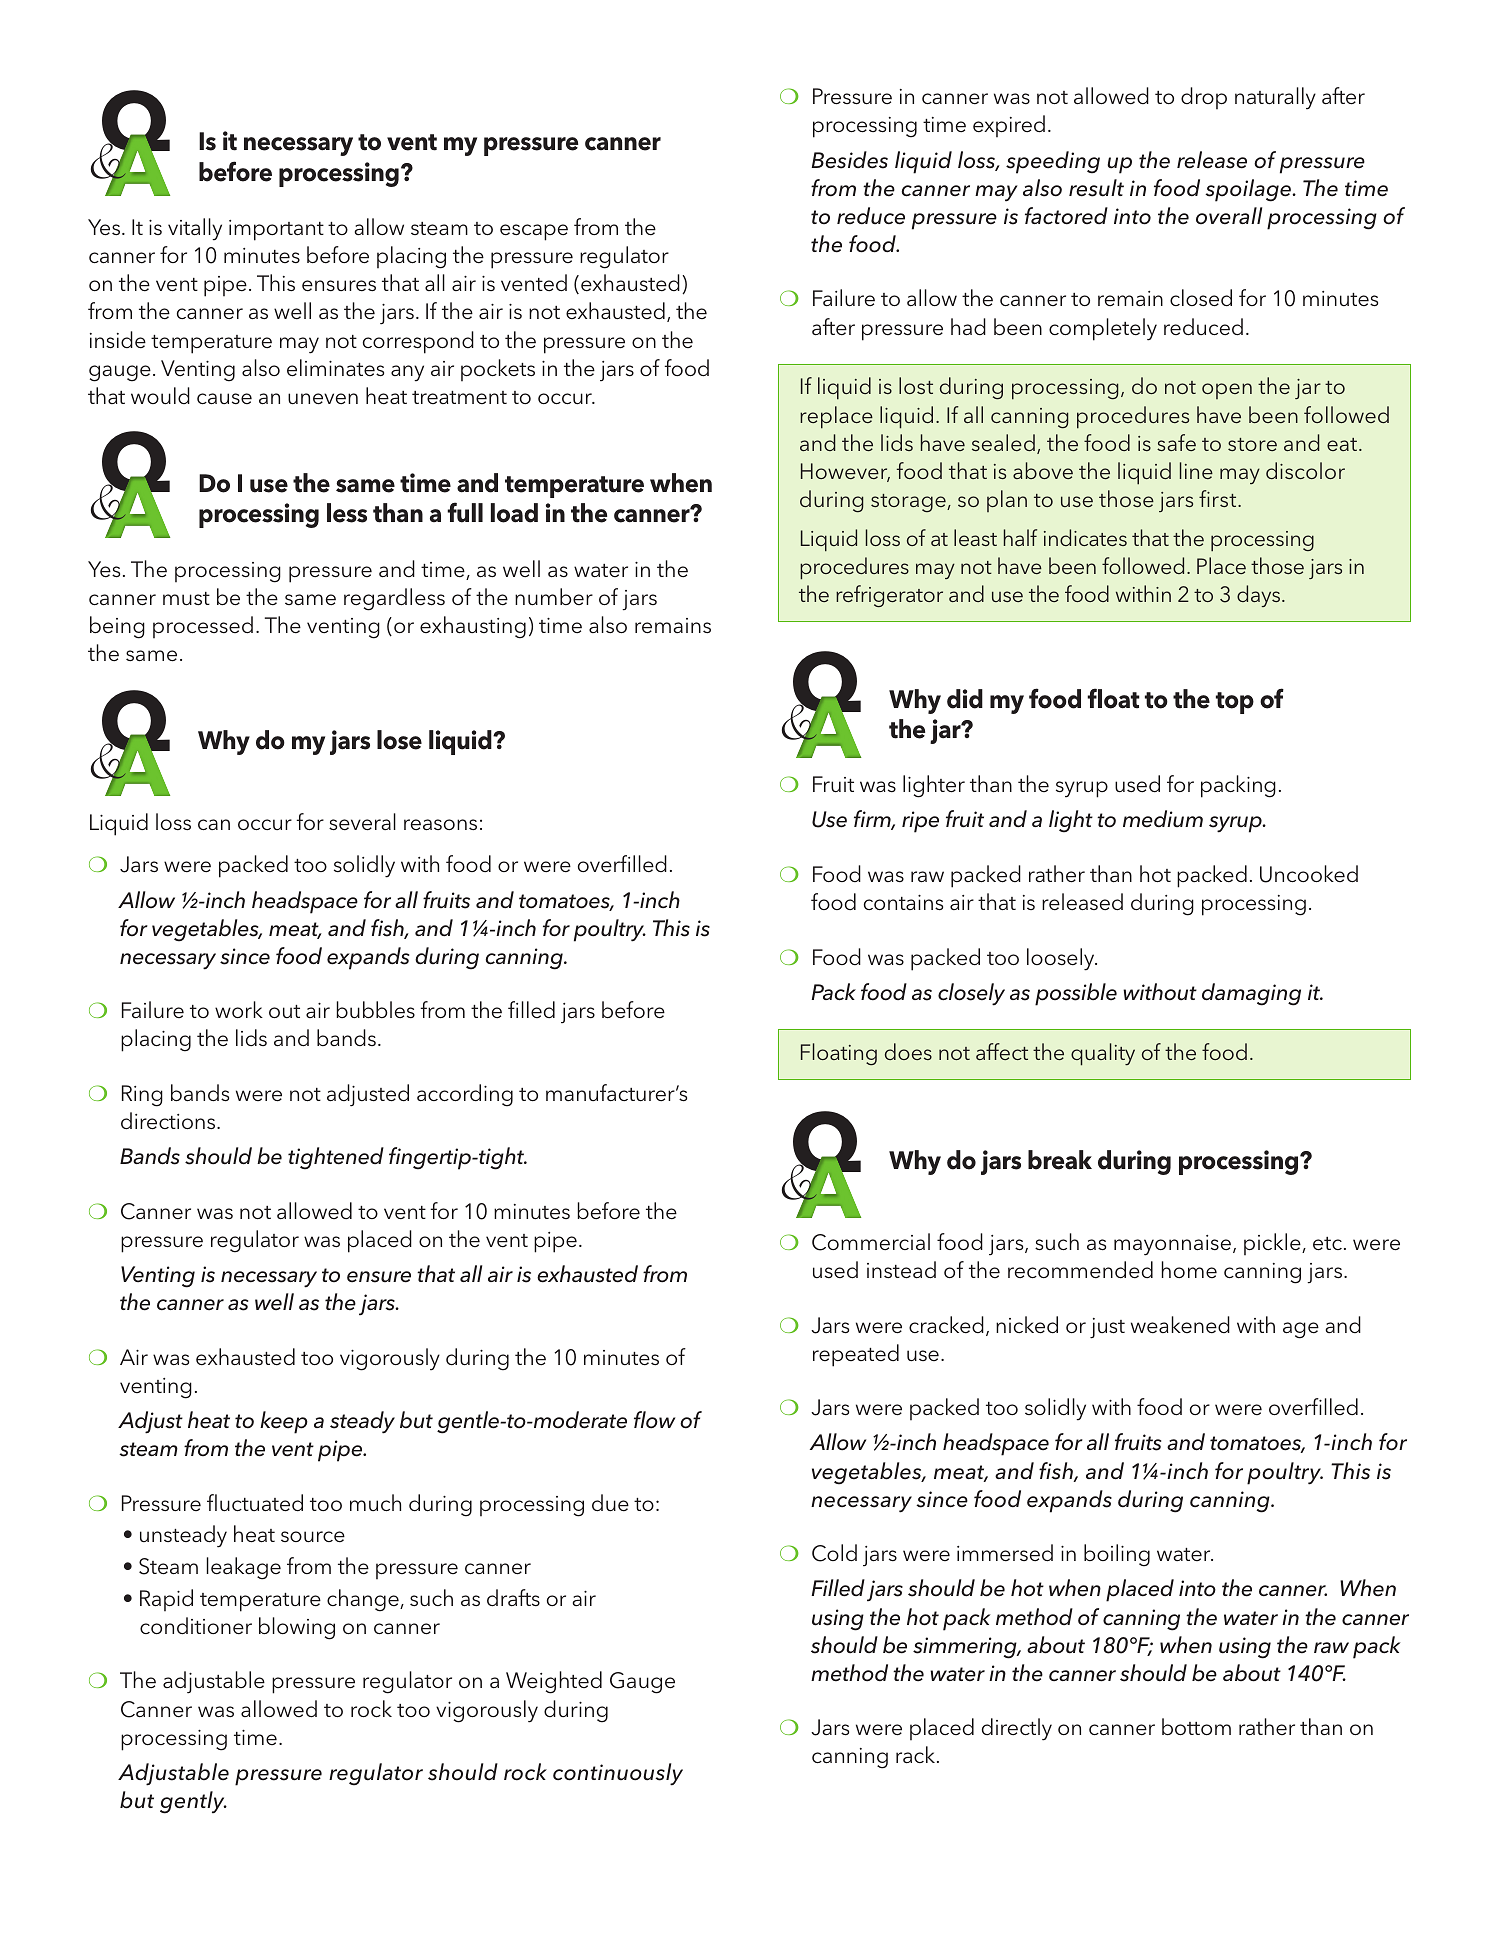 This document has width=1497, height=1937. What do you see at coordinates (845, 472) in the document?
I see `However` at bounding box center [845, 472].
